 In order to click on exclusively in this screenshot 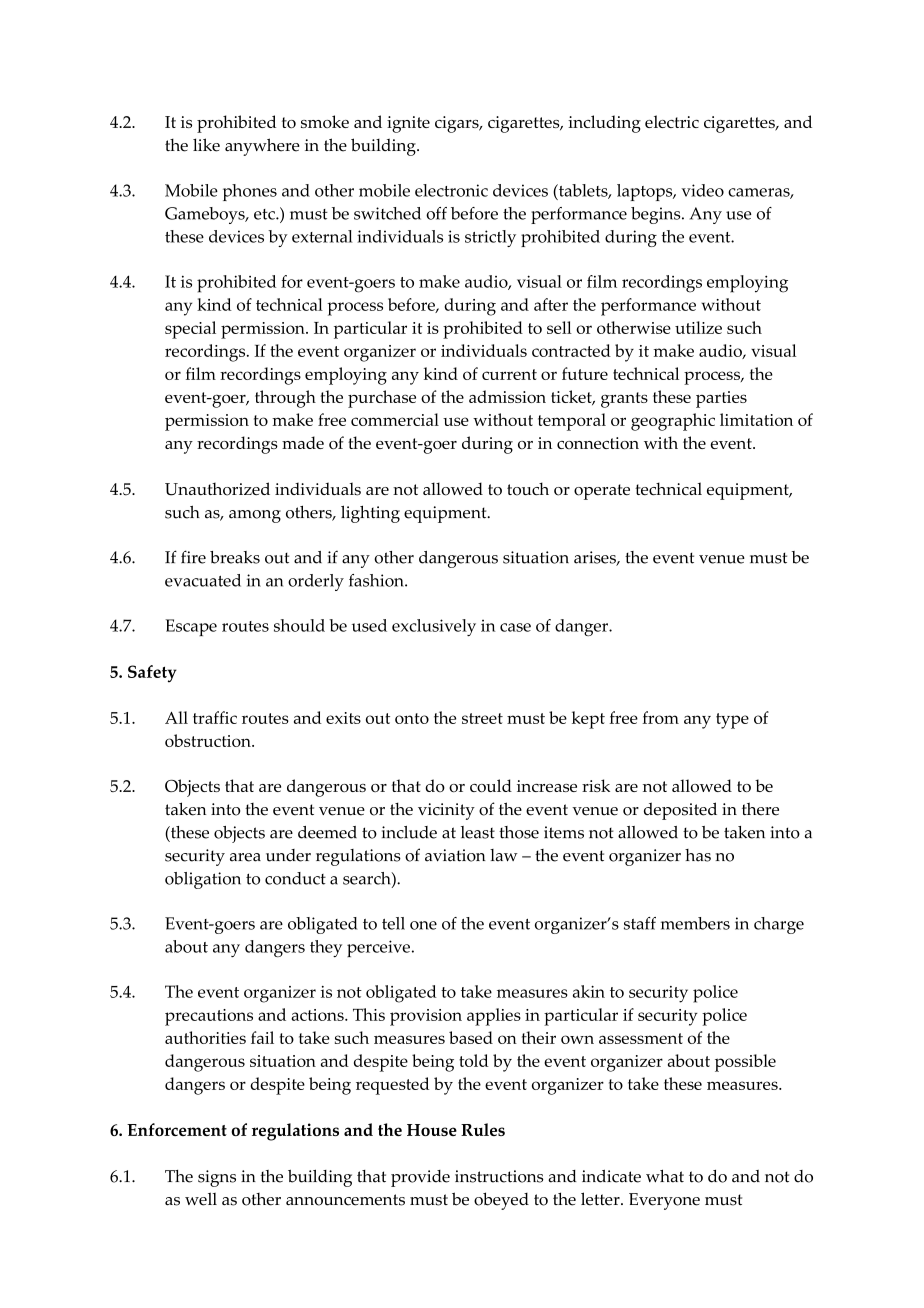, I will do `click(434, 627)`.
